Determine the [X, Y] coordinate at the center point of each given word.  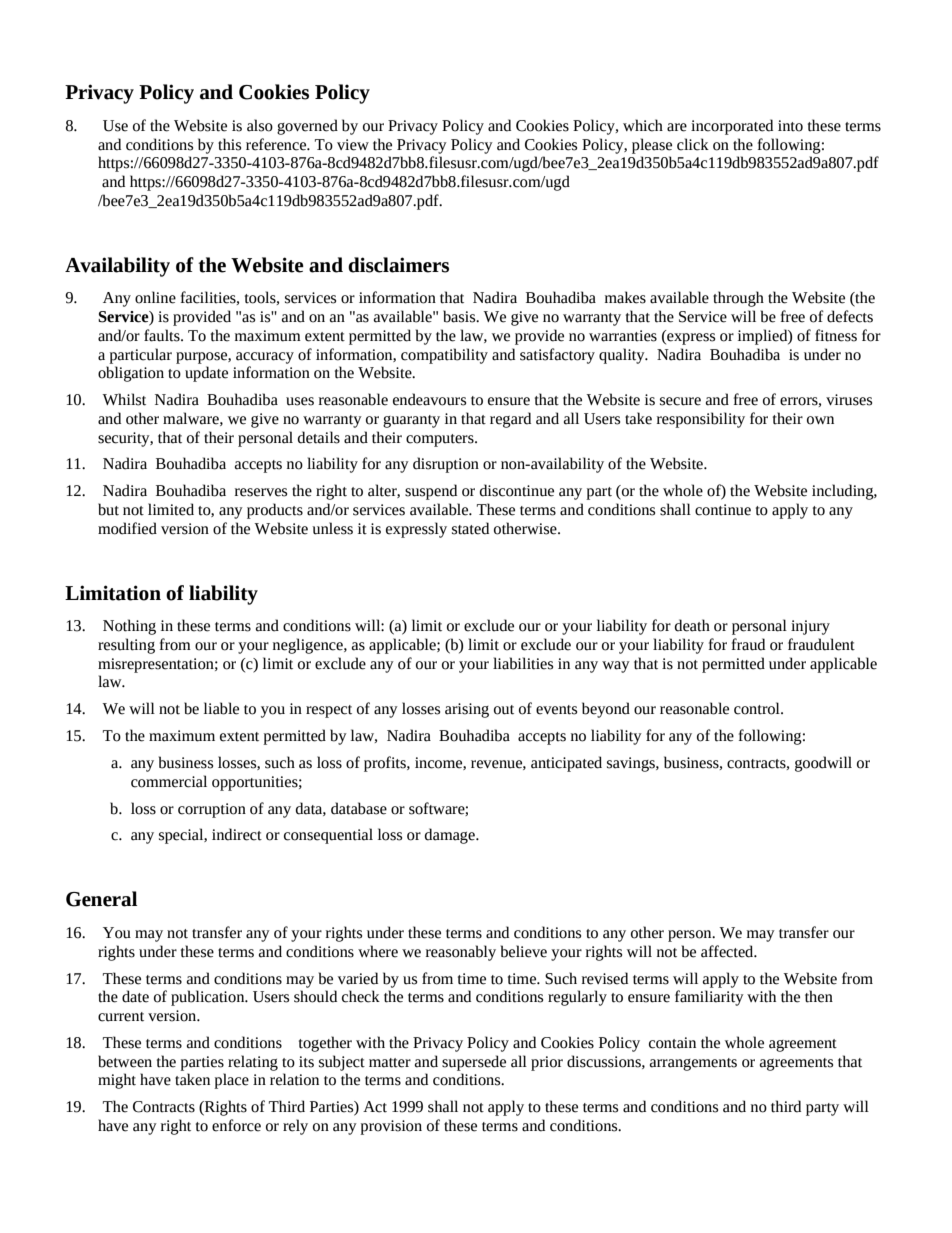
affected [728, 951]
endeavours [429, 399]
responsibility [701, 420]
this [229, 144]
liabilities [523, 663]
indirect [237, 834]
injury [810, 627]
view [353, 145]
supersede [474, 1063]
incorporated [732, 127]
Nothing [129, 627]
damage [451, 836]
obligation [131, 374]
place [231, 1081]
